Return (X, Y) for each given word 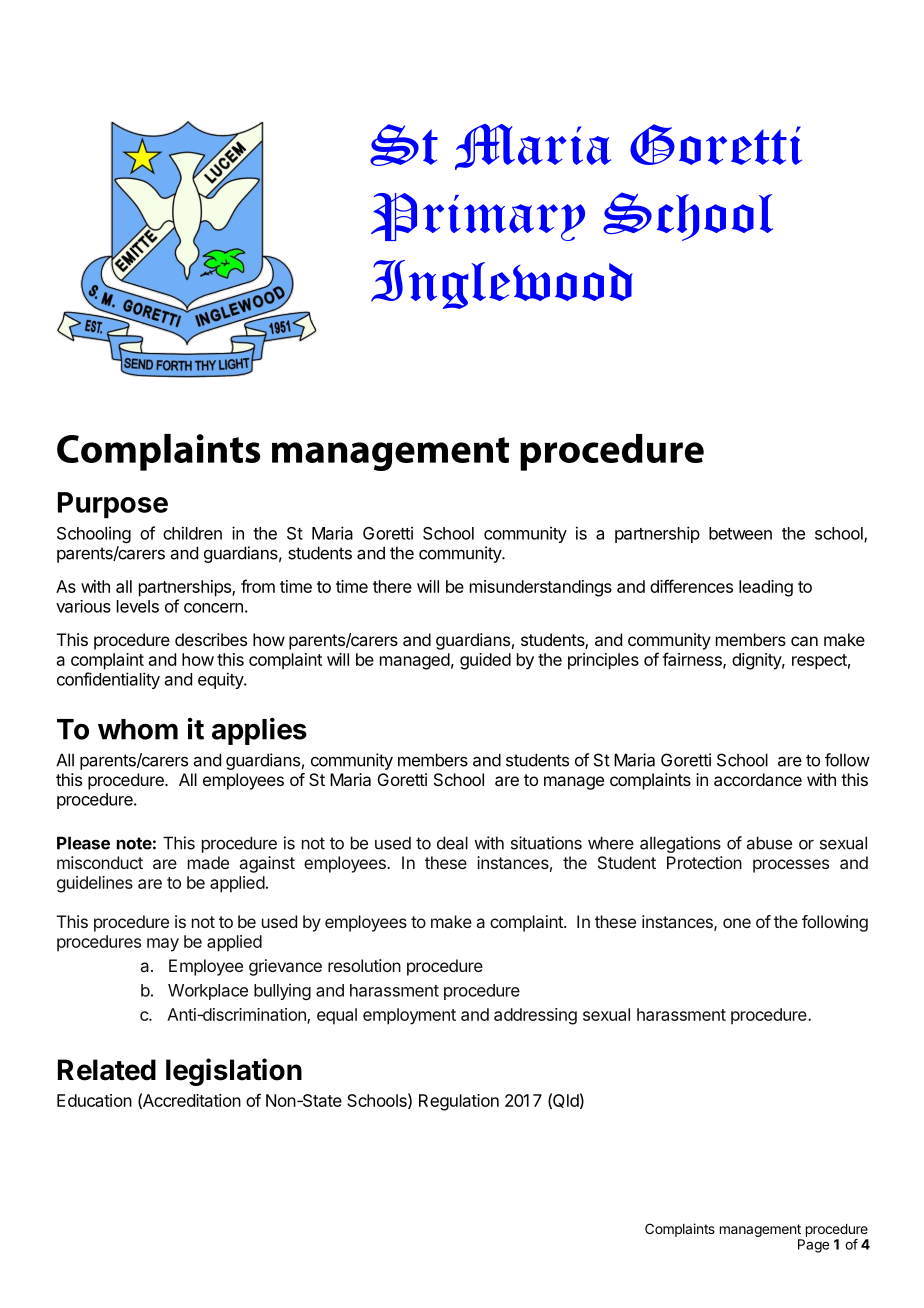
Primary (478, 217)
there (392, 586)
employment (409, 1016)
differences (691, 586)
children (192, 533)
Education (94, 1100)
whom (138, 729)
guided (485, 661)
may (163, 945)
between (740, 533)
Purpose (113, 505)
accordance (758, 779)
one (737, 923)
